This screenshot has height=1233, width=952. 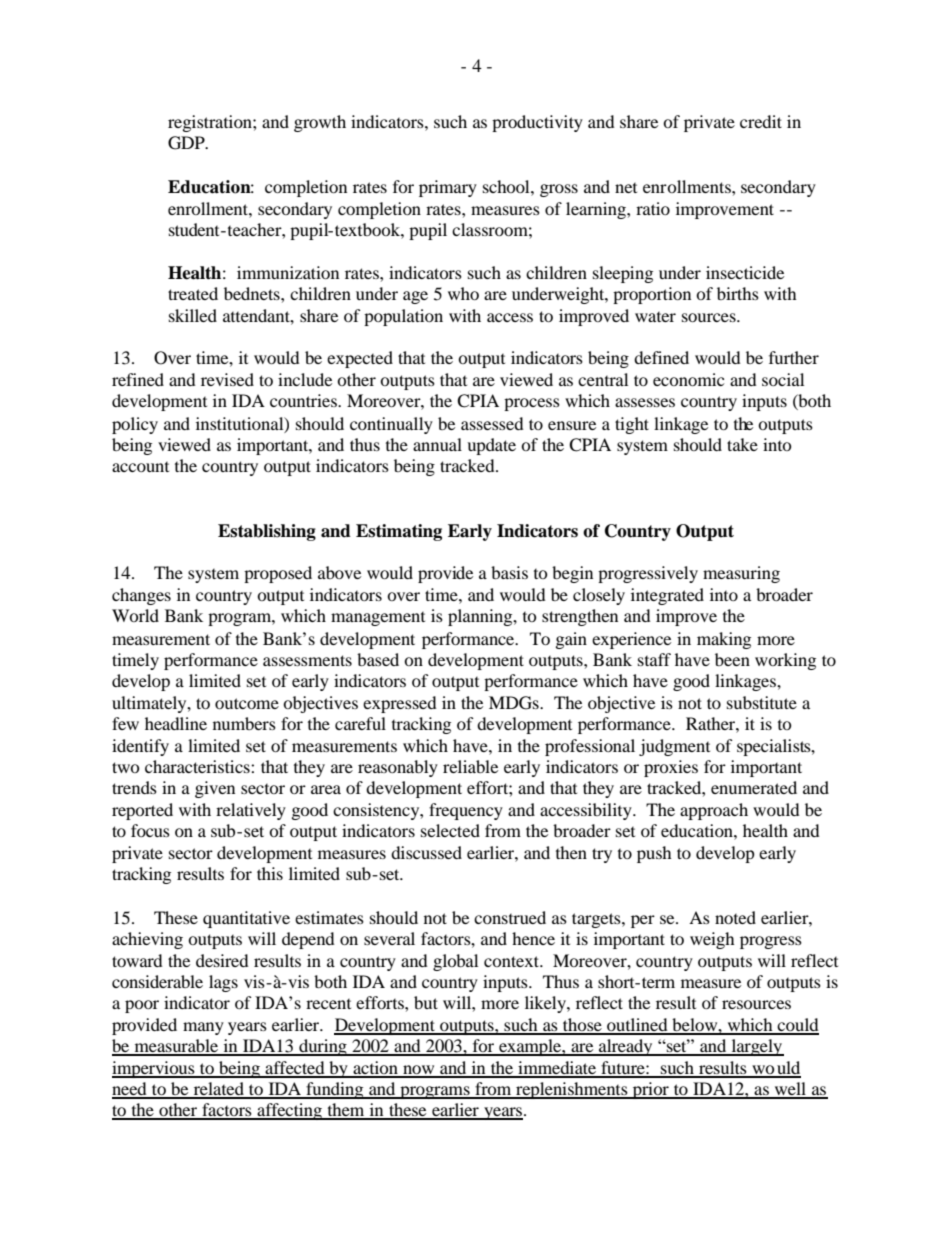 What do you see at coordinates (227, 379) in the screenshot?
I see `revised` at bounding box center [227, 379].
